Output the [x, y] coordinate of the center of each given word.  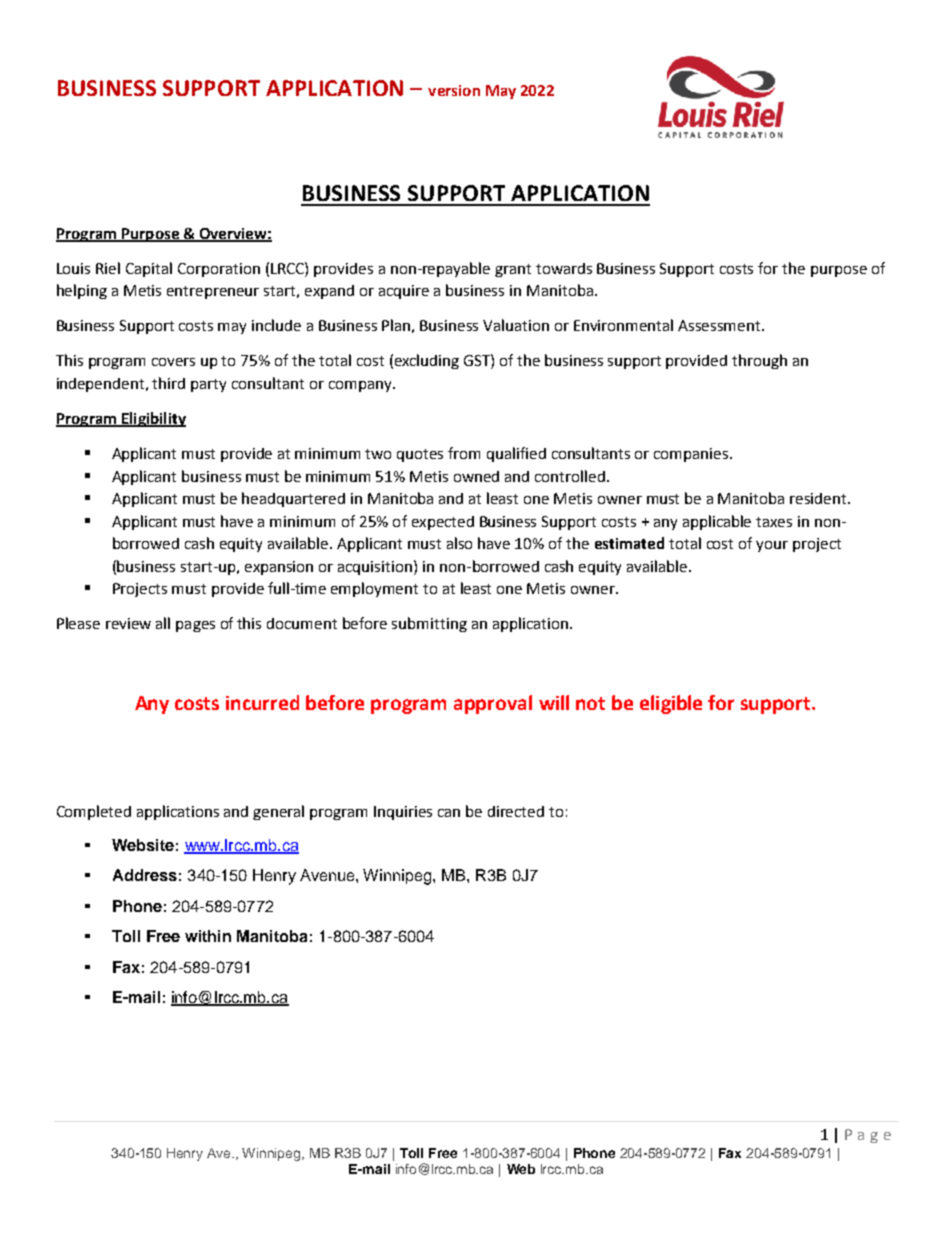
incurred [262, 702]
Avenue [328, 875]
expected [443, 523]
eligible [671, 704]
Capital [149, 269]
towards [564, 268]
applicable [717, 522]
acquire [404, 292]
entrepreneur [213, 292]
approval [493, 704]
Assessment [720, 325]
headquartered [293, 499]
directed [516, 811]
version [454, 90]
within [208, 936]
